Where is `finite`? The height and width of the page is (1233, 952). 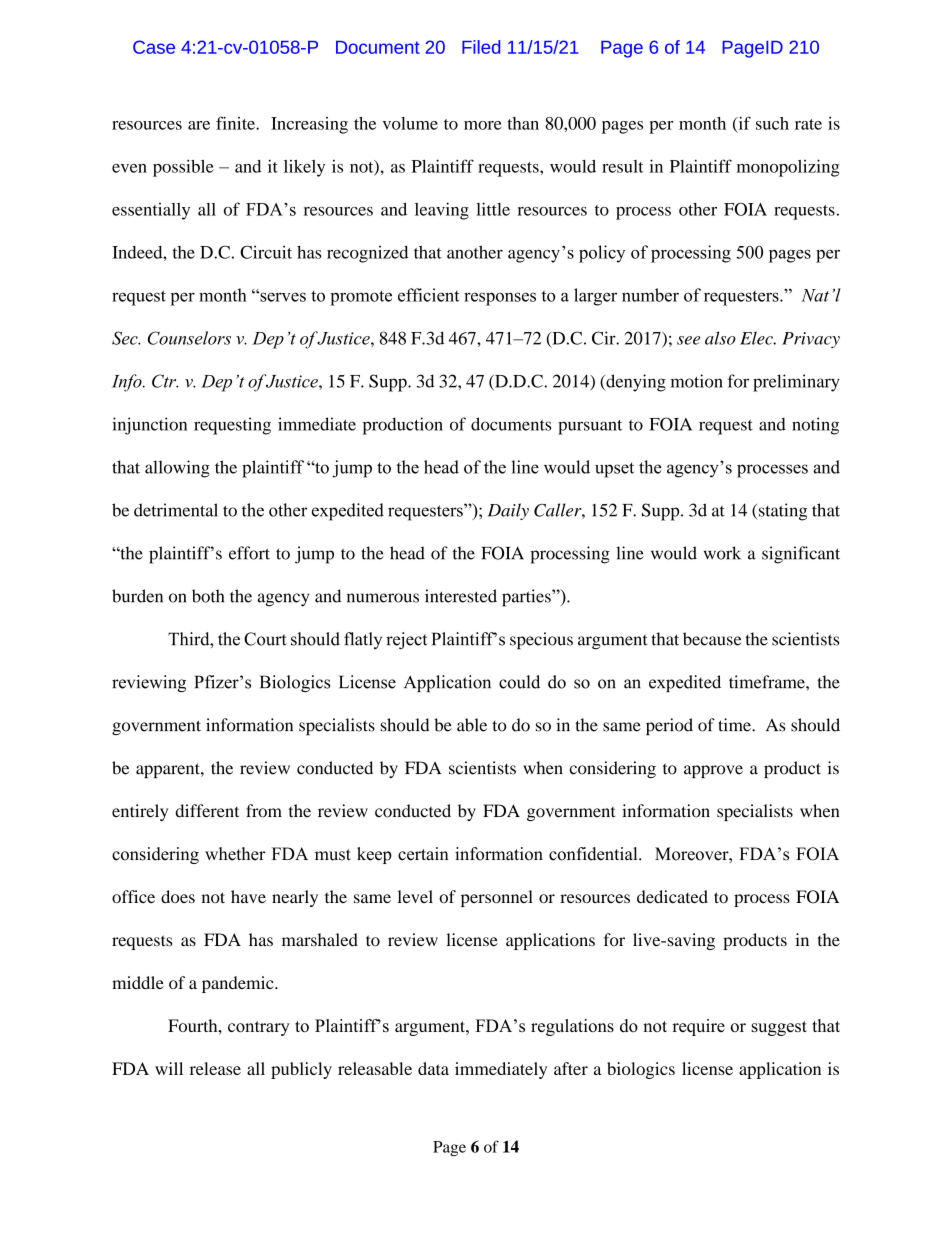 finite is located at coordinates (236, 123).
